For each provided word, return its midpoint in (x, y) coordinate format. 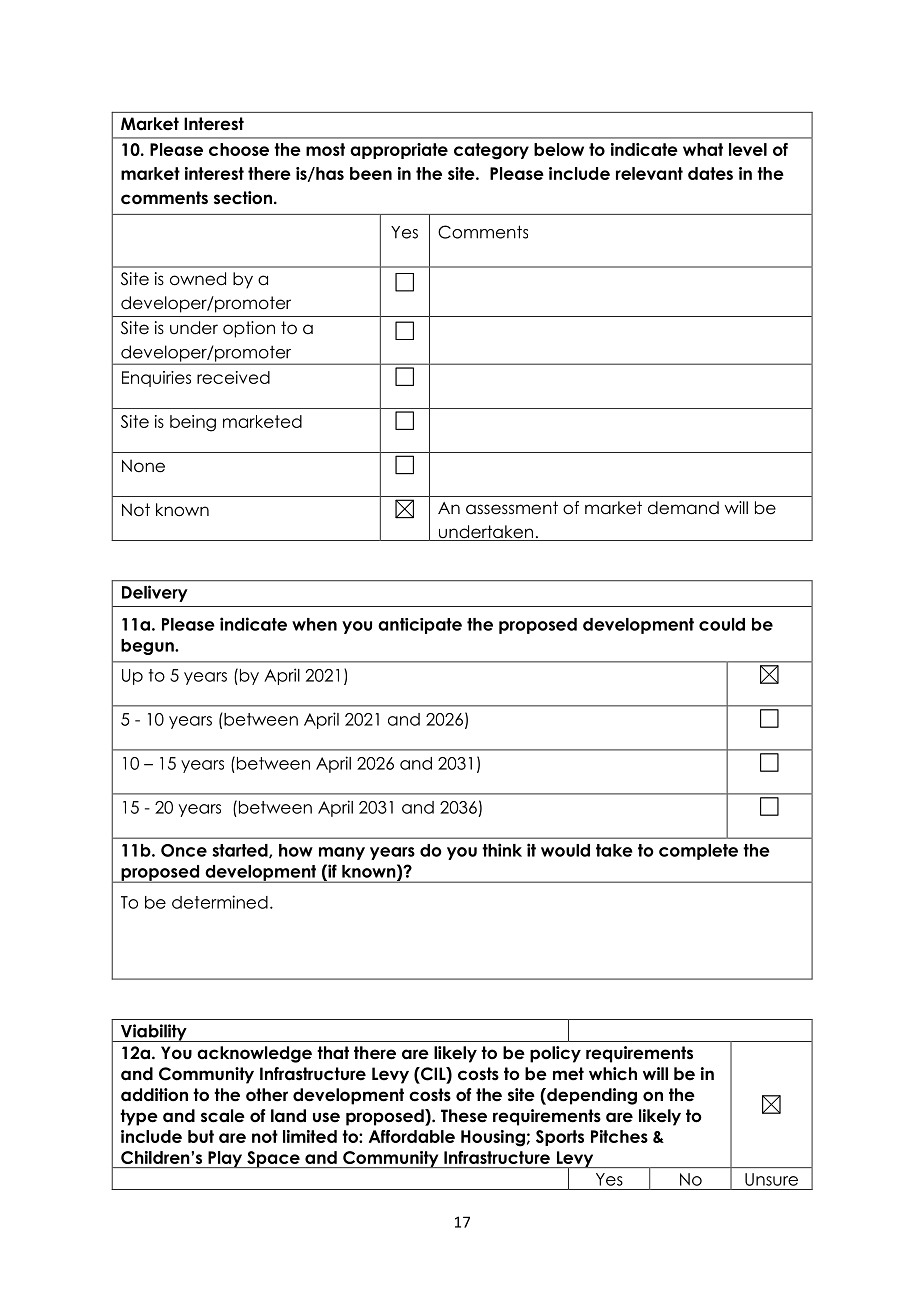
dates (710, 173)
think (502, 850)
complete (698, 852)
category (491, 151)
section (243, 198)
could (722, 624)
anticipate (420, 626)
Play (225, 1159)
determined (220, 902)
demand (683, 508)
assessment (512, 508)
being (193, 423)
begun (148, 647)
